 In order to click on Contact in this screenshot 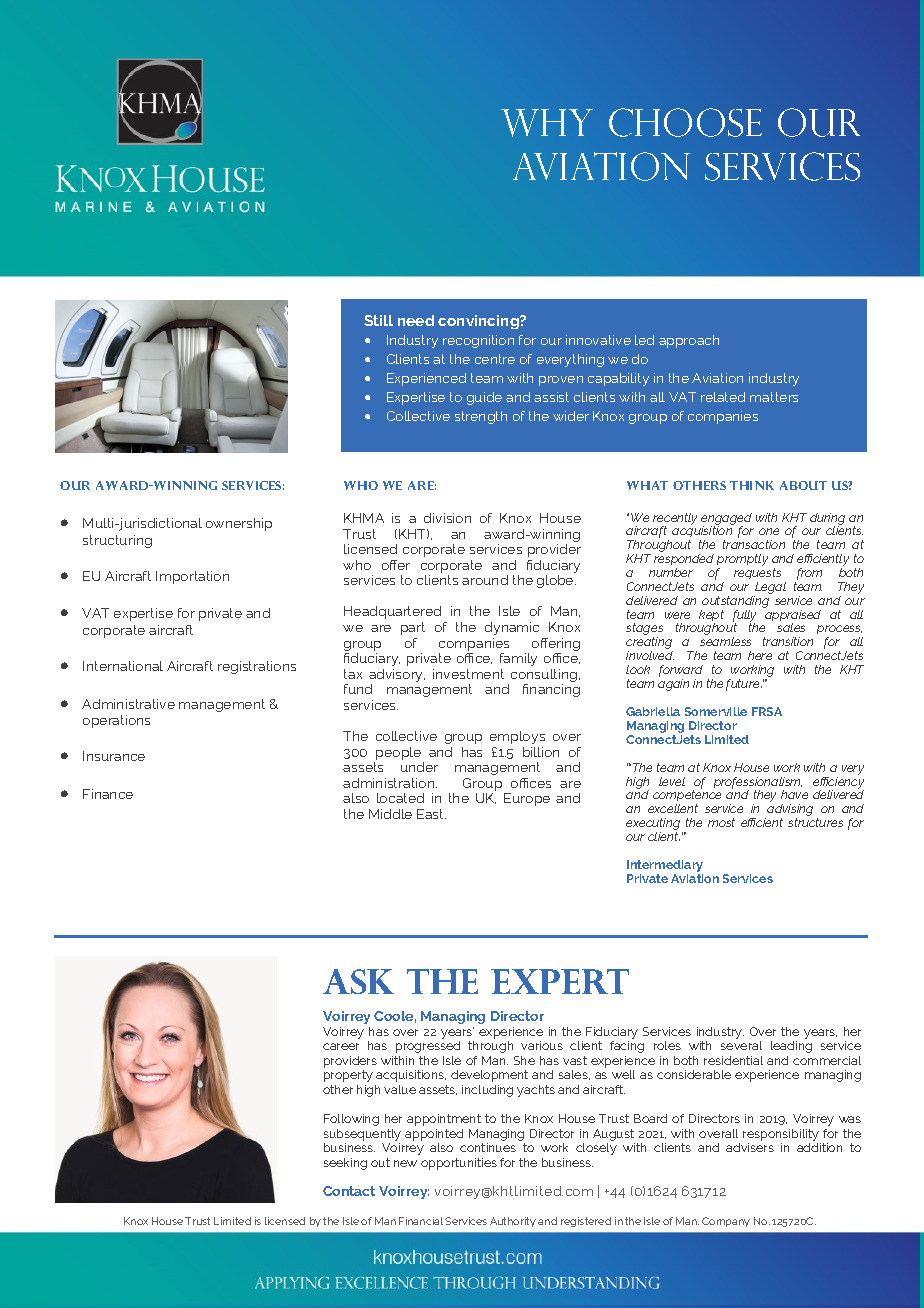, I will do `click(349, 1191)`.
